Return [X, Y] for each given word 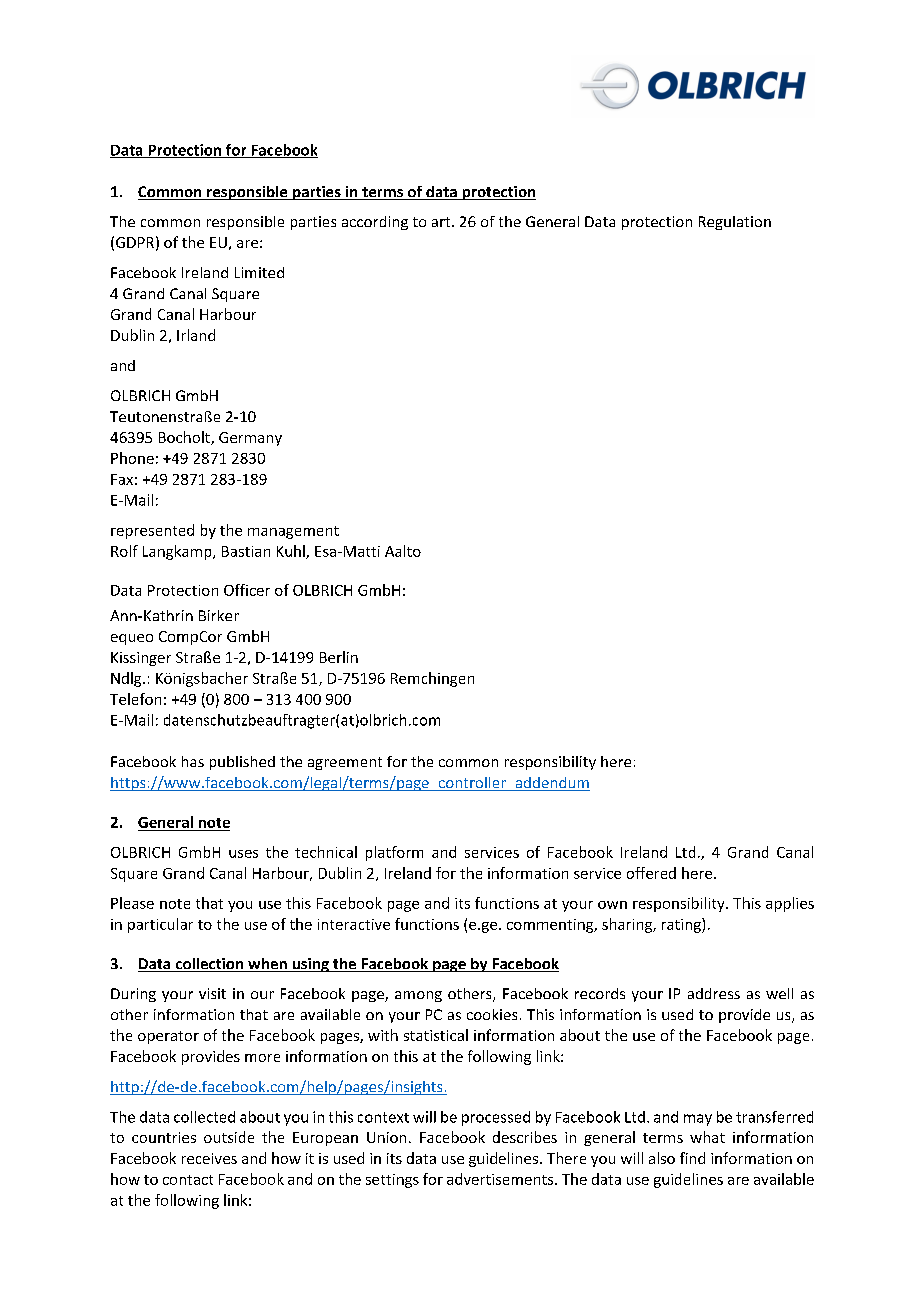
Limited [259, 272]
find [692, 1158]
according [375, 223]
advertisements [501, 1179]
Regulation [735, 223]
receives [209, 1158]
